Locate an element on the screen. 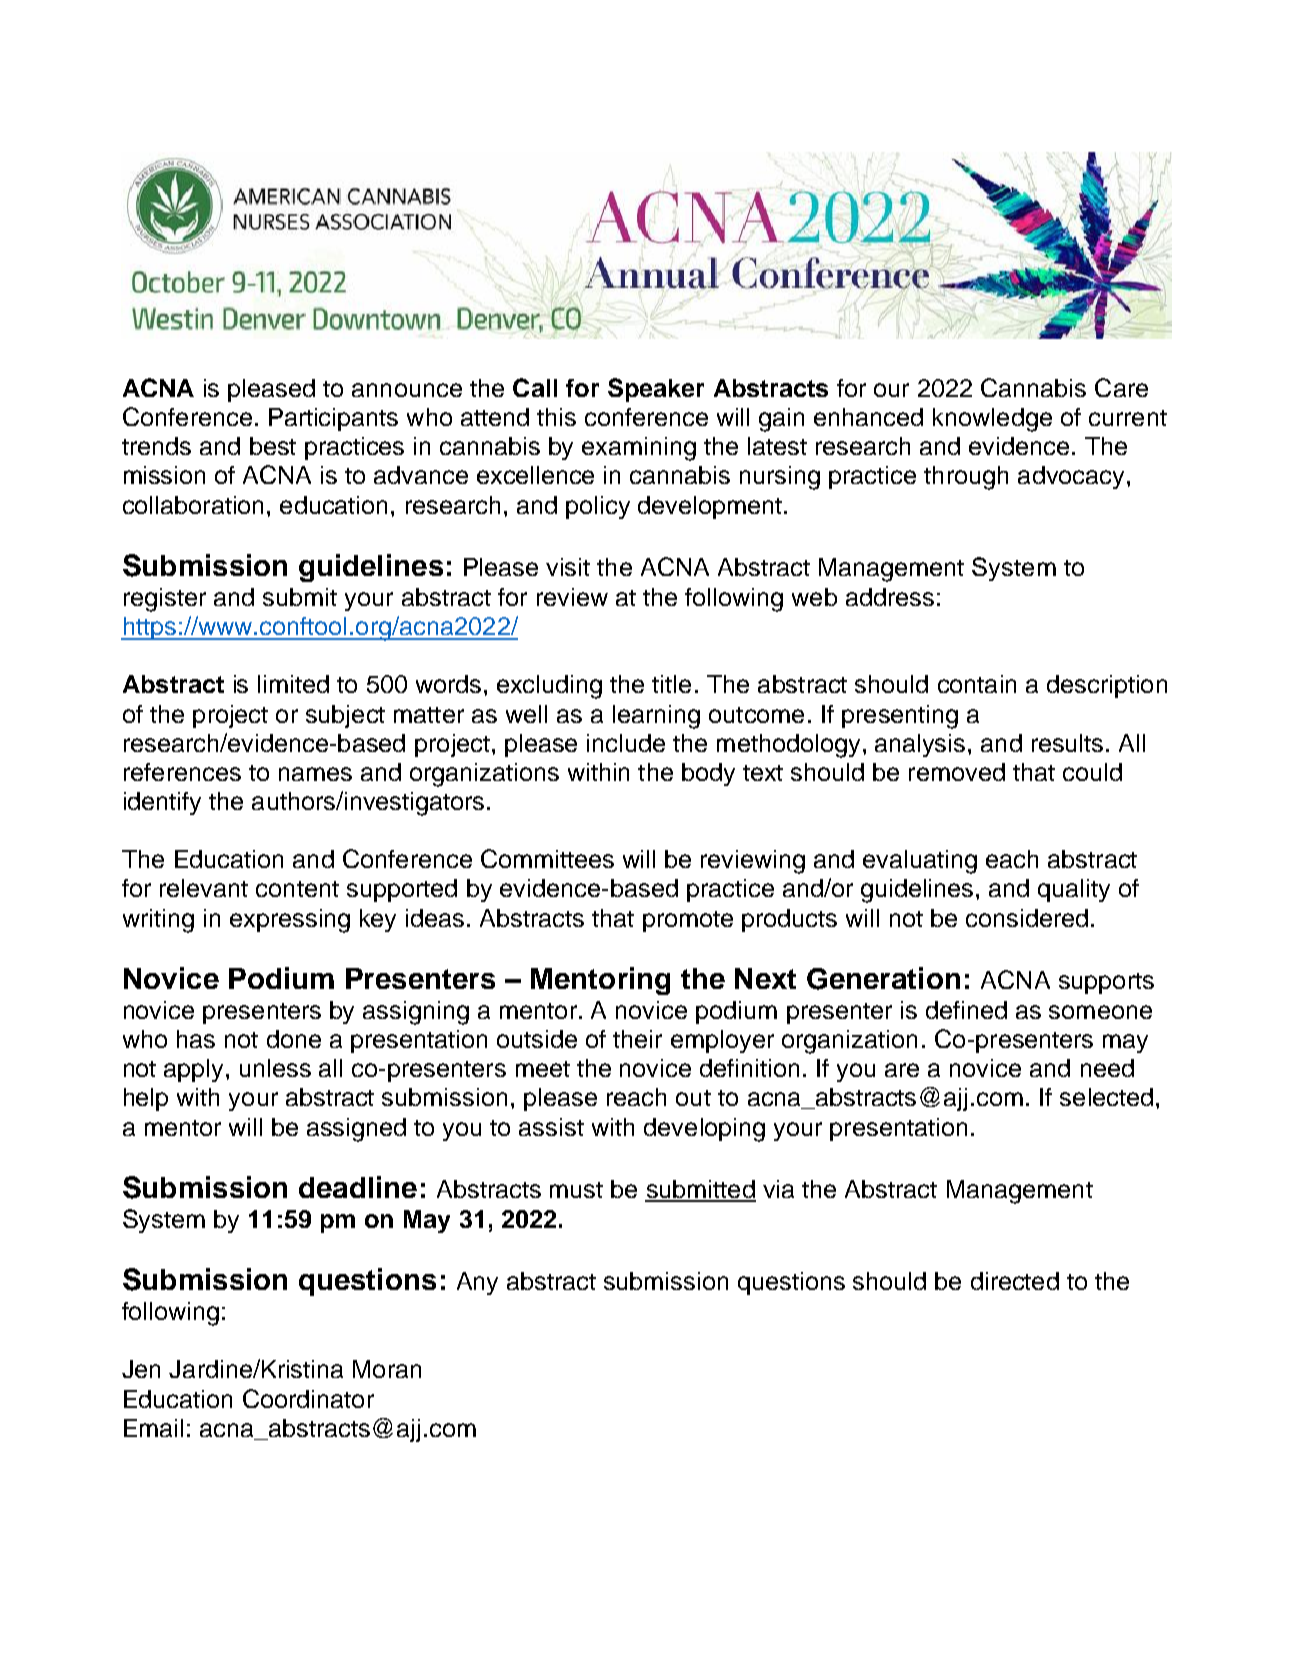 This screenshot has width=1293, height=1673. names is located at coordinates (315, 774).
